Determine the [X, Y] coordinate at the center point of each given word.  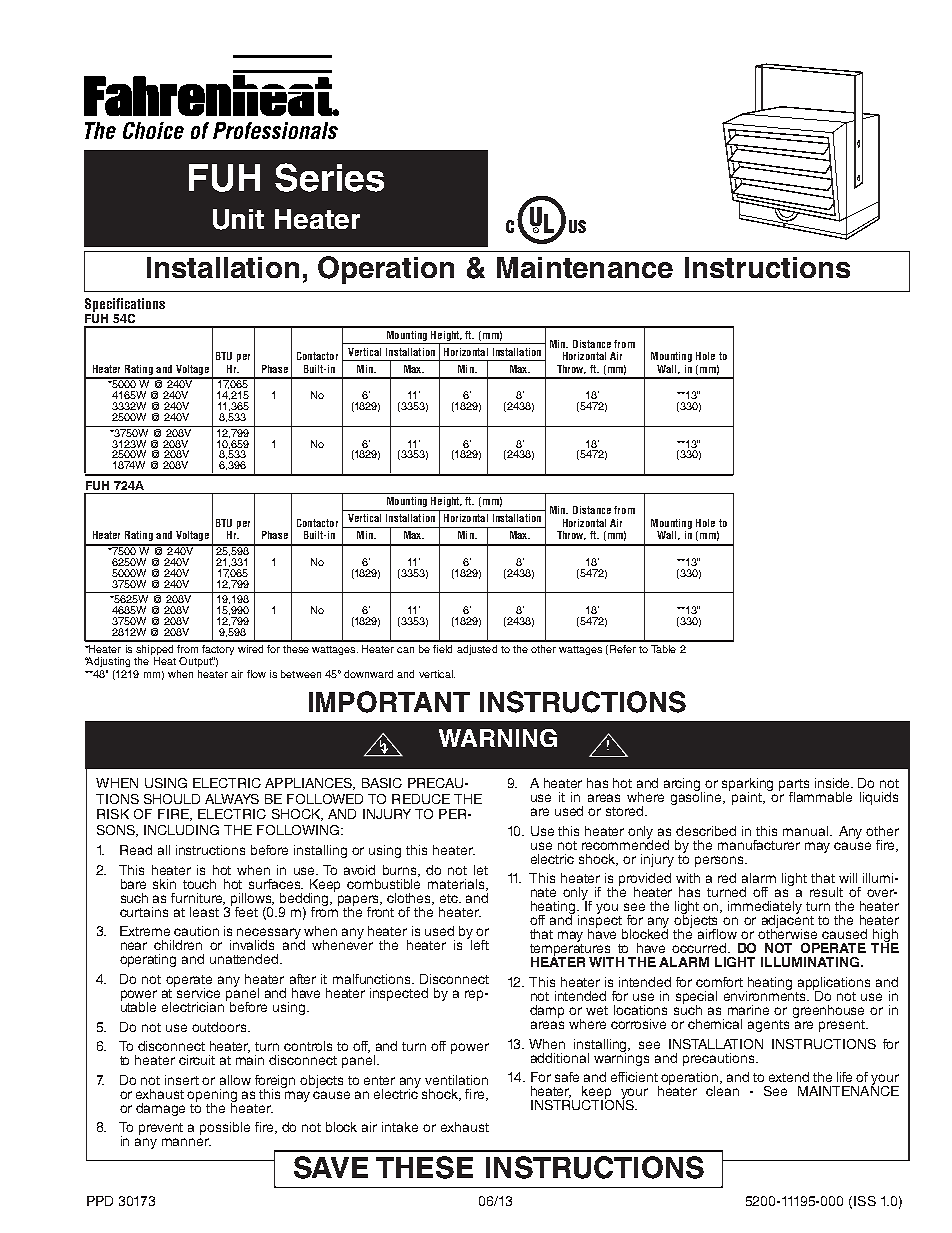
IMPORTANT [389, 702]
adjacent [788, 922]
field [442, 649]
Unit [238, 219]
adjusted [477, 650]
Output [196, 662]
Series [329, 177]
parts [794, 786]
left [480, 945]
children [178, 945]
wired [250, 649]
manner [186, 1142]
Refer [623, 649]
